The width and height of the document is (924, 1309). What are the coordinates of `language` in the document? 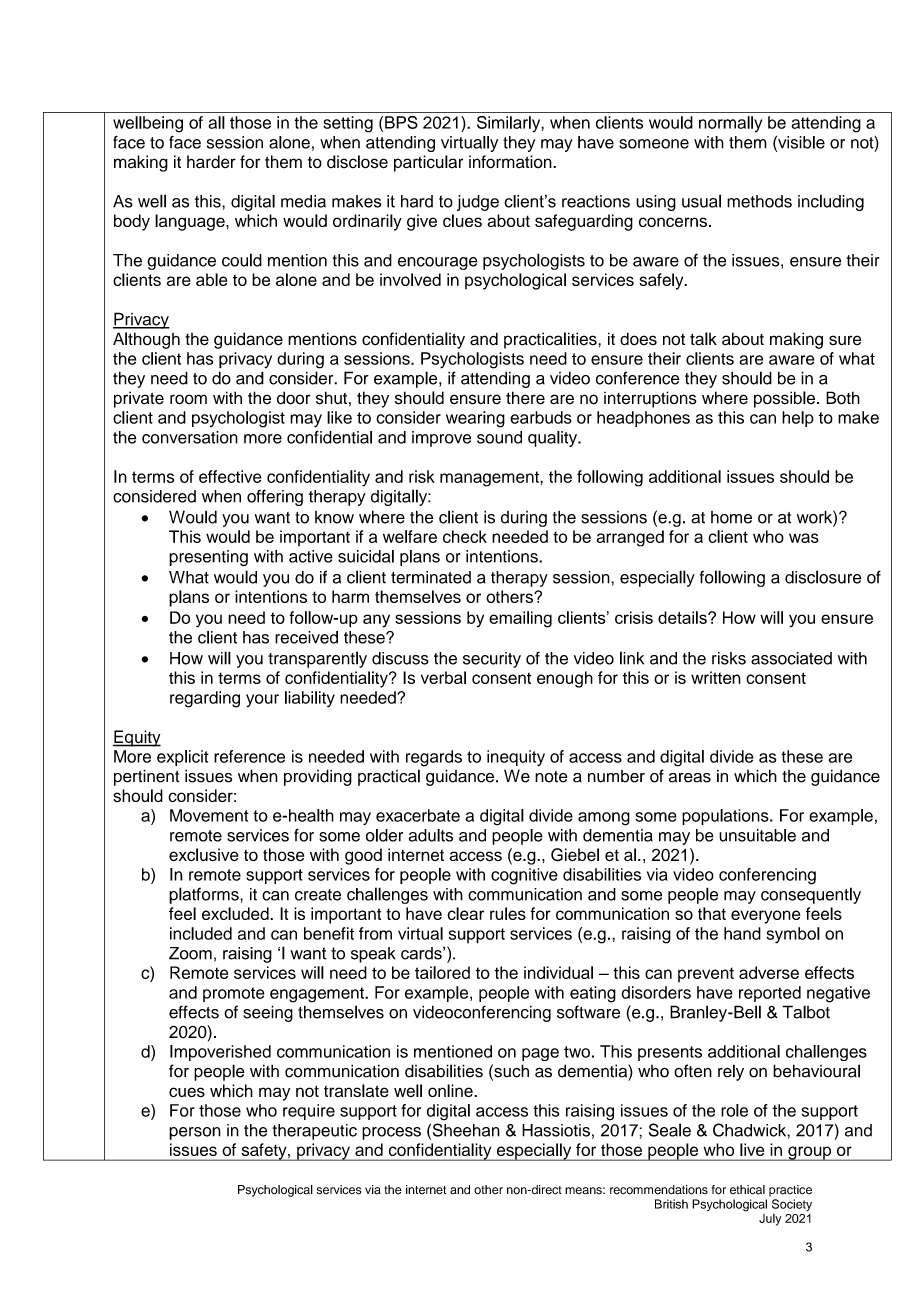 It's located at (191, 222).
